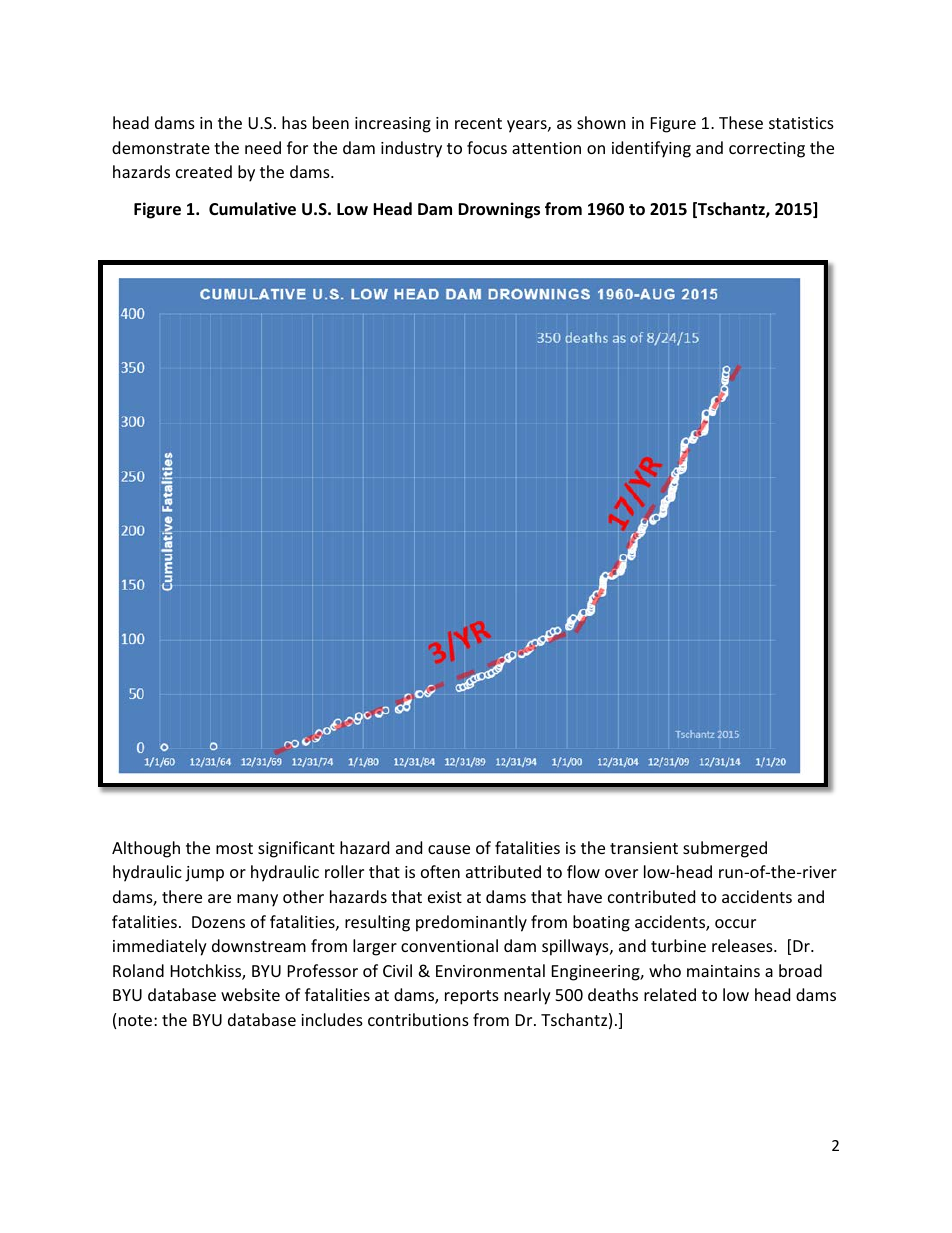 The width and height of the screenshot is (952, 1233). What do you see at coordinates (472, 997) in the screenshot?
I see `reports` at bounding box center [472, 997].
